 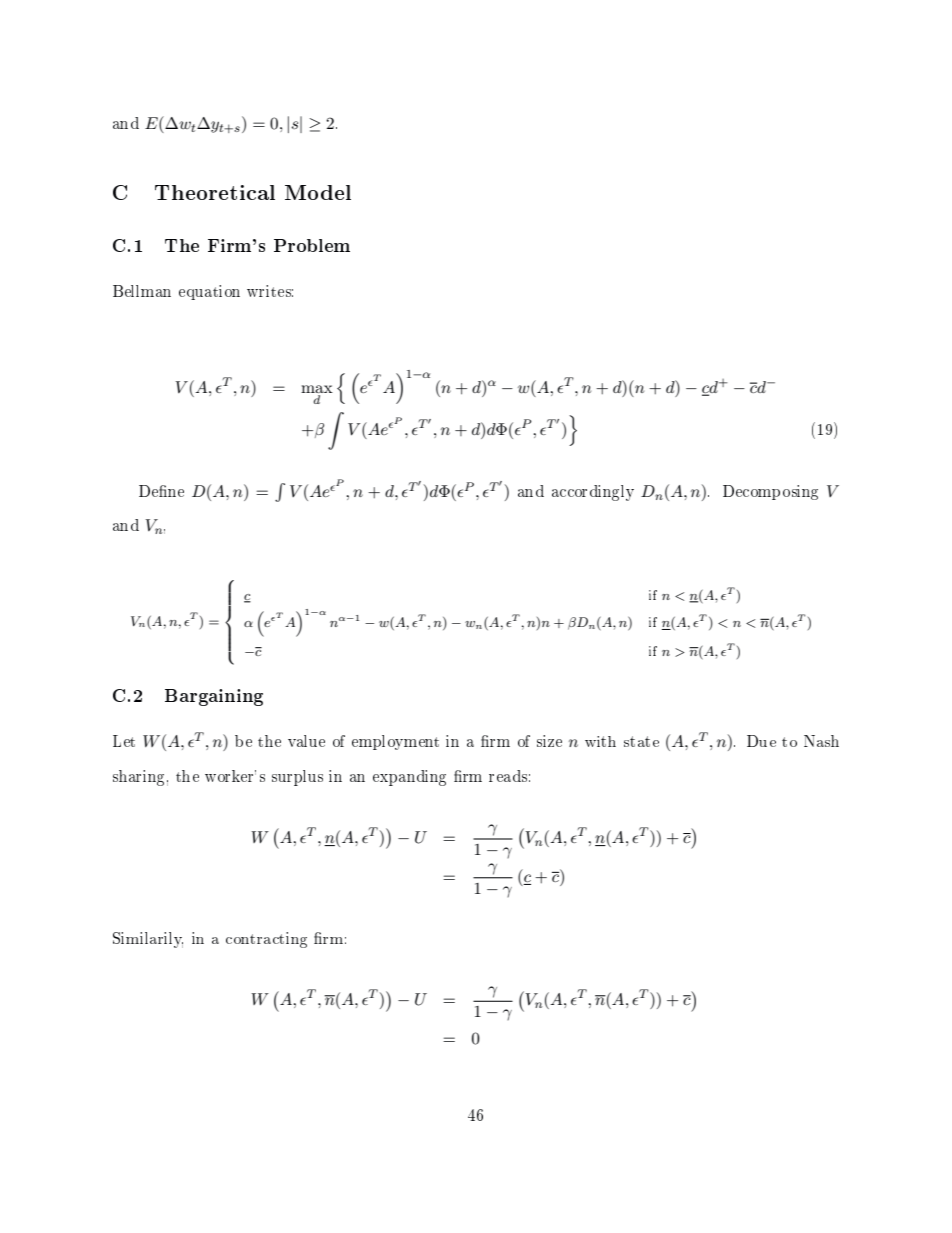 What do you see at coordinates (124, 741) in the document?
I see `Let` at bounding box center [124, 741].
